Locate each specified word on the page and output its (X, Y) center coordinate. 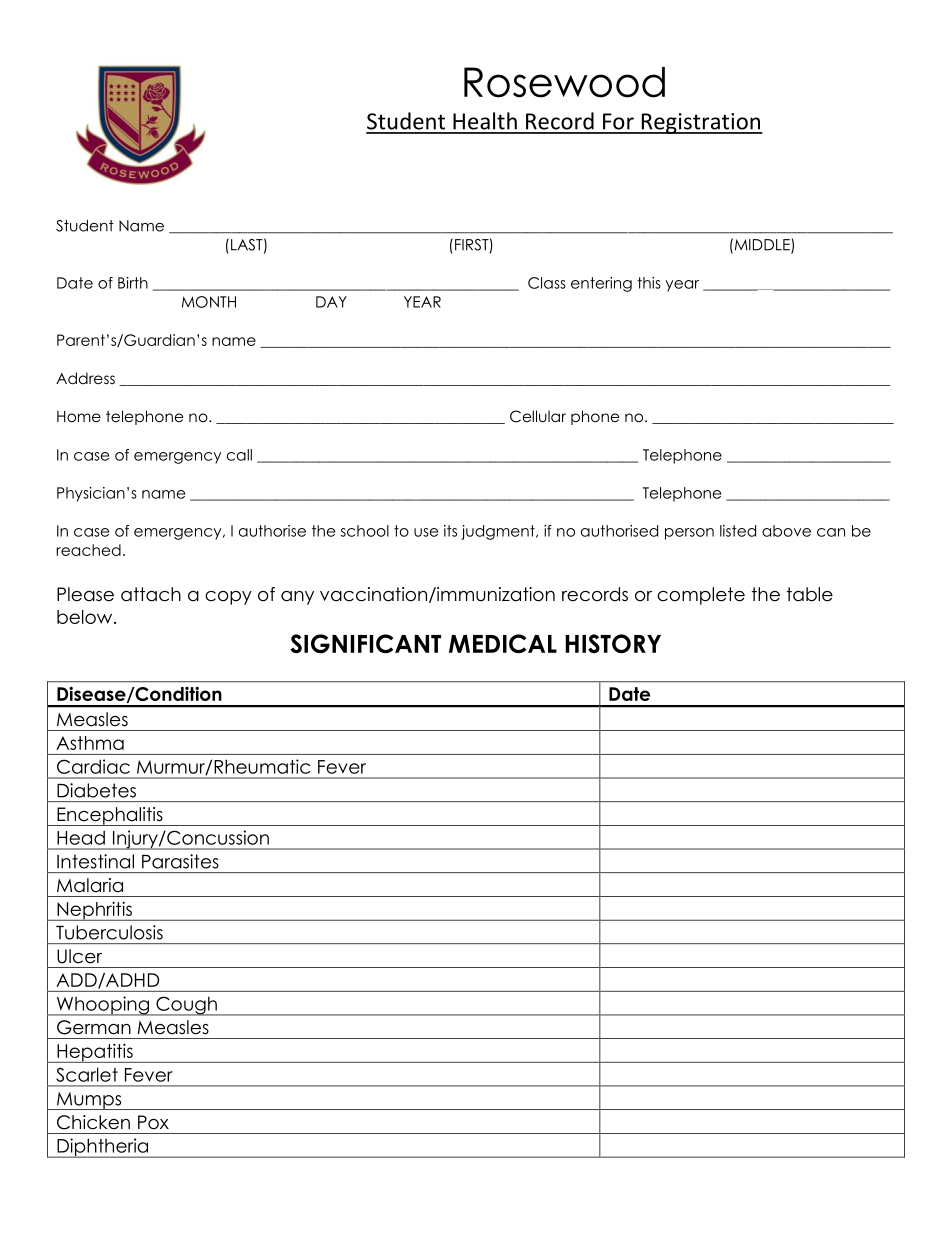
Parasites (180, 861)
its (450, 531)
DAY (331, 302)
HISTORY (613, 643)
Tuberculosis (109, 932)
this (649, 283)
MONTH (209, 302)
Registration (701, 123)
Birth (133, 283)
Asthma (90, 743)
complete (701, 596)
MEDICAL (503, 643)
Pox (153, 1122)
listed (738, 531)
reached (88, 550)
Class (547, 283)
